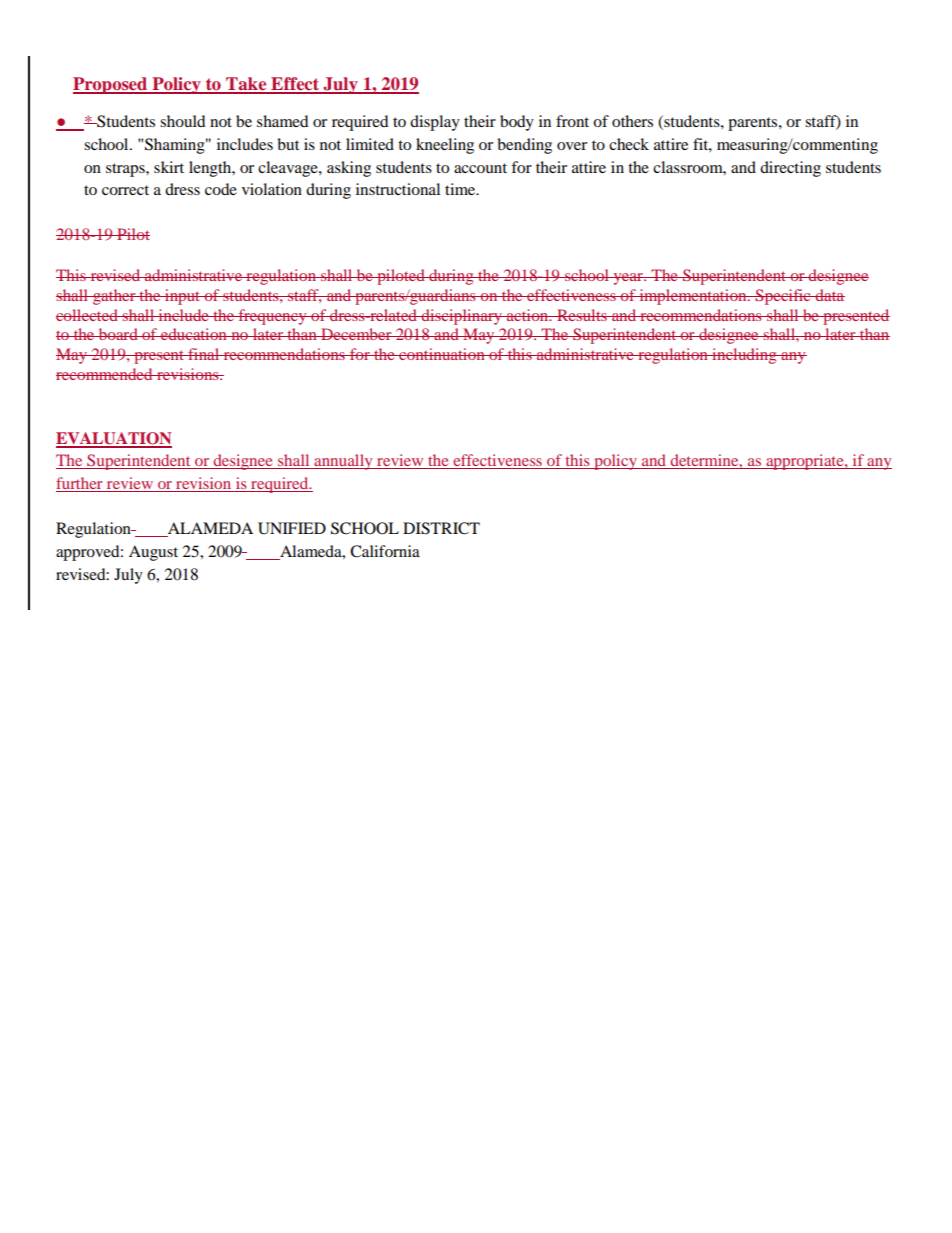 The width and height of the image is (952, 1233). I want to click on others, so click(632, 121).
